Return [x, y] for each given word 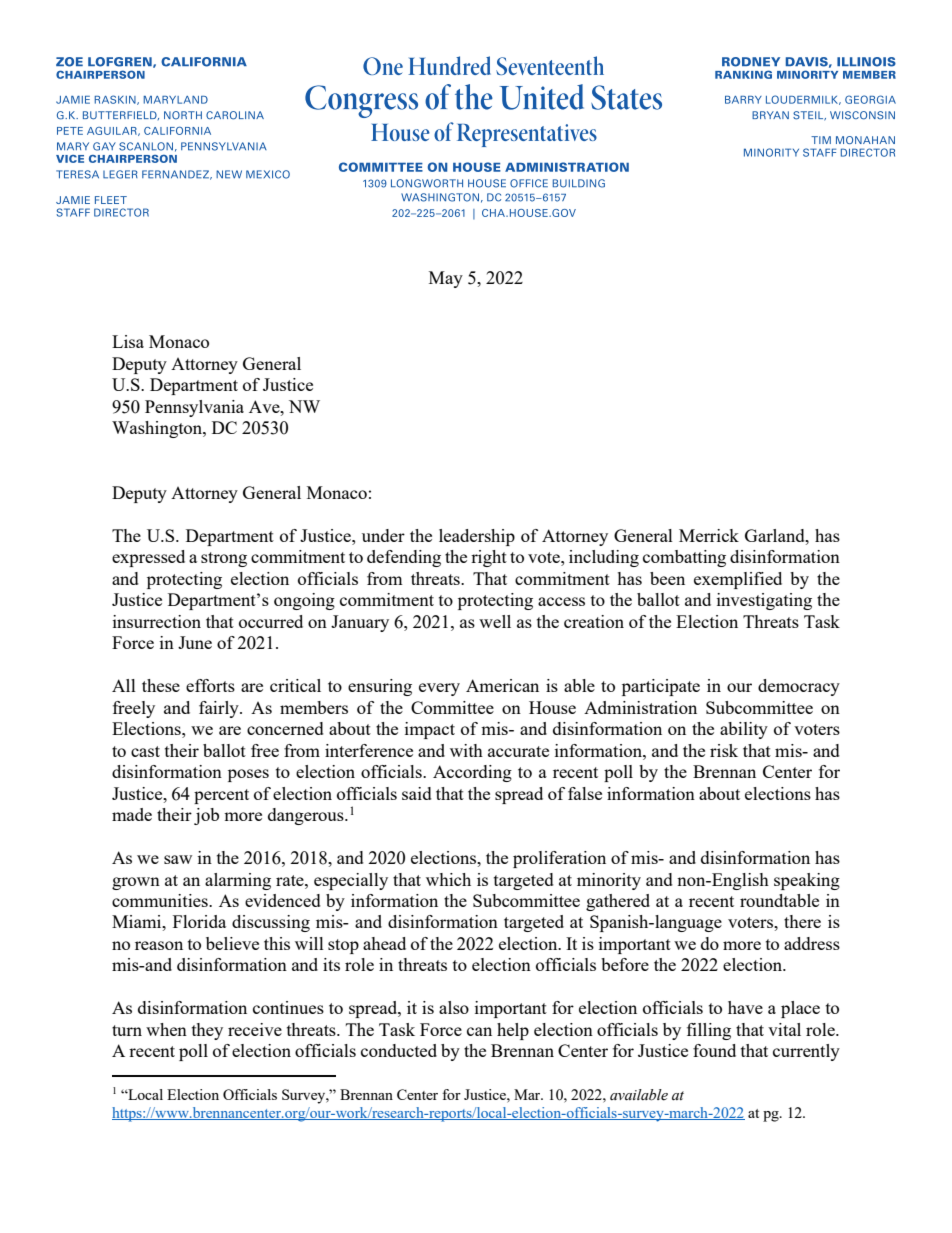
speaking [807, 881]
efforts [210, 685]
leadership [477, 537]
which [448, 879]
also [454, 1007]
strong [224, 559]
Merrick [709, 535]
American [502, 685]
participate [661, 687]
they [207, 1031]
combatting [684, 558]
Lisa [128, 341]
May [446, 279]
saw [178, 859]
